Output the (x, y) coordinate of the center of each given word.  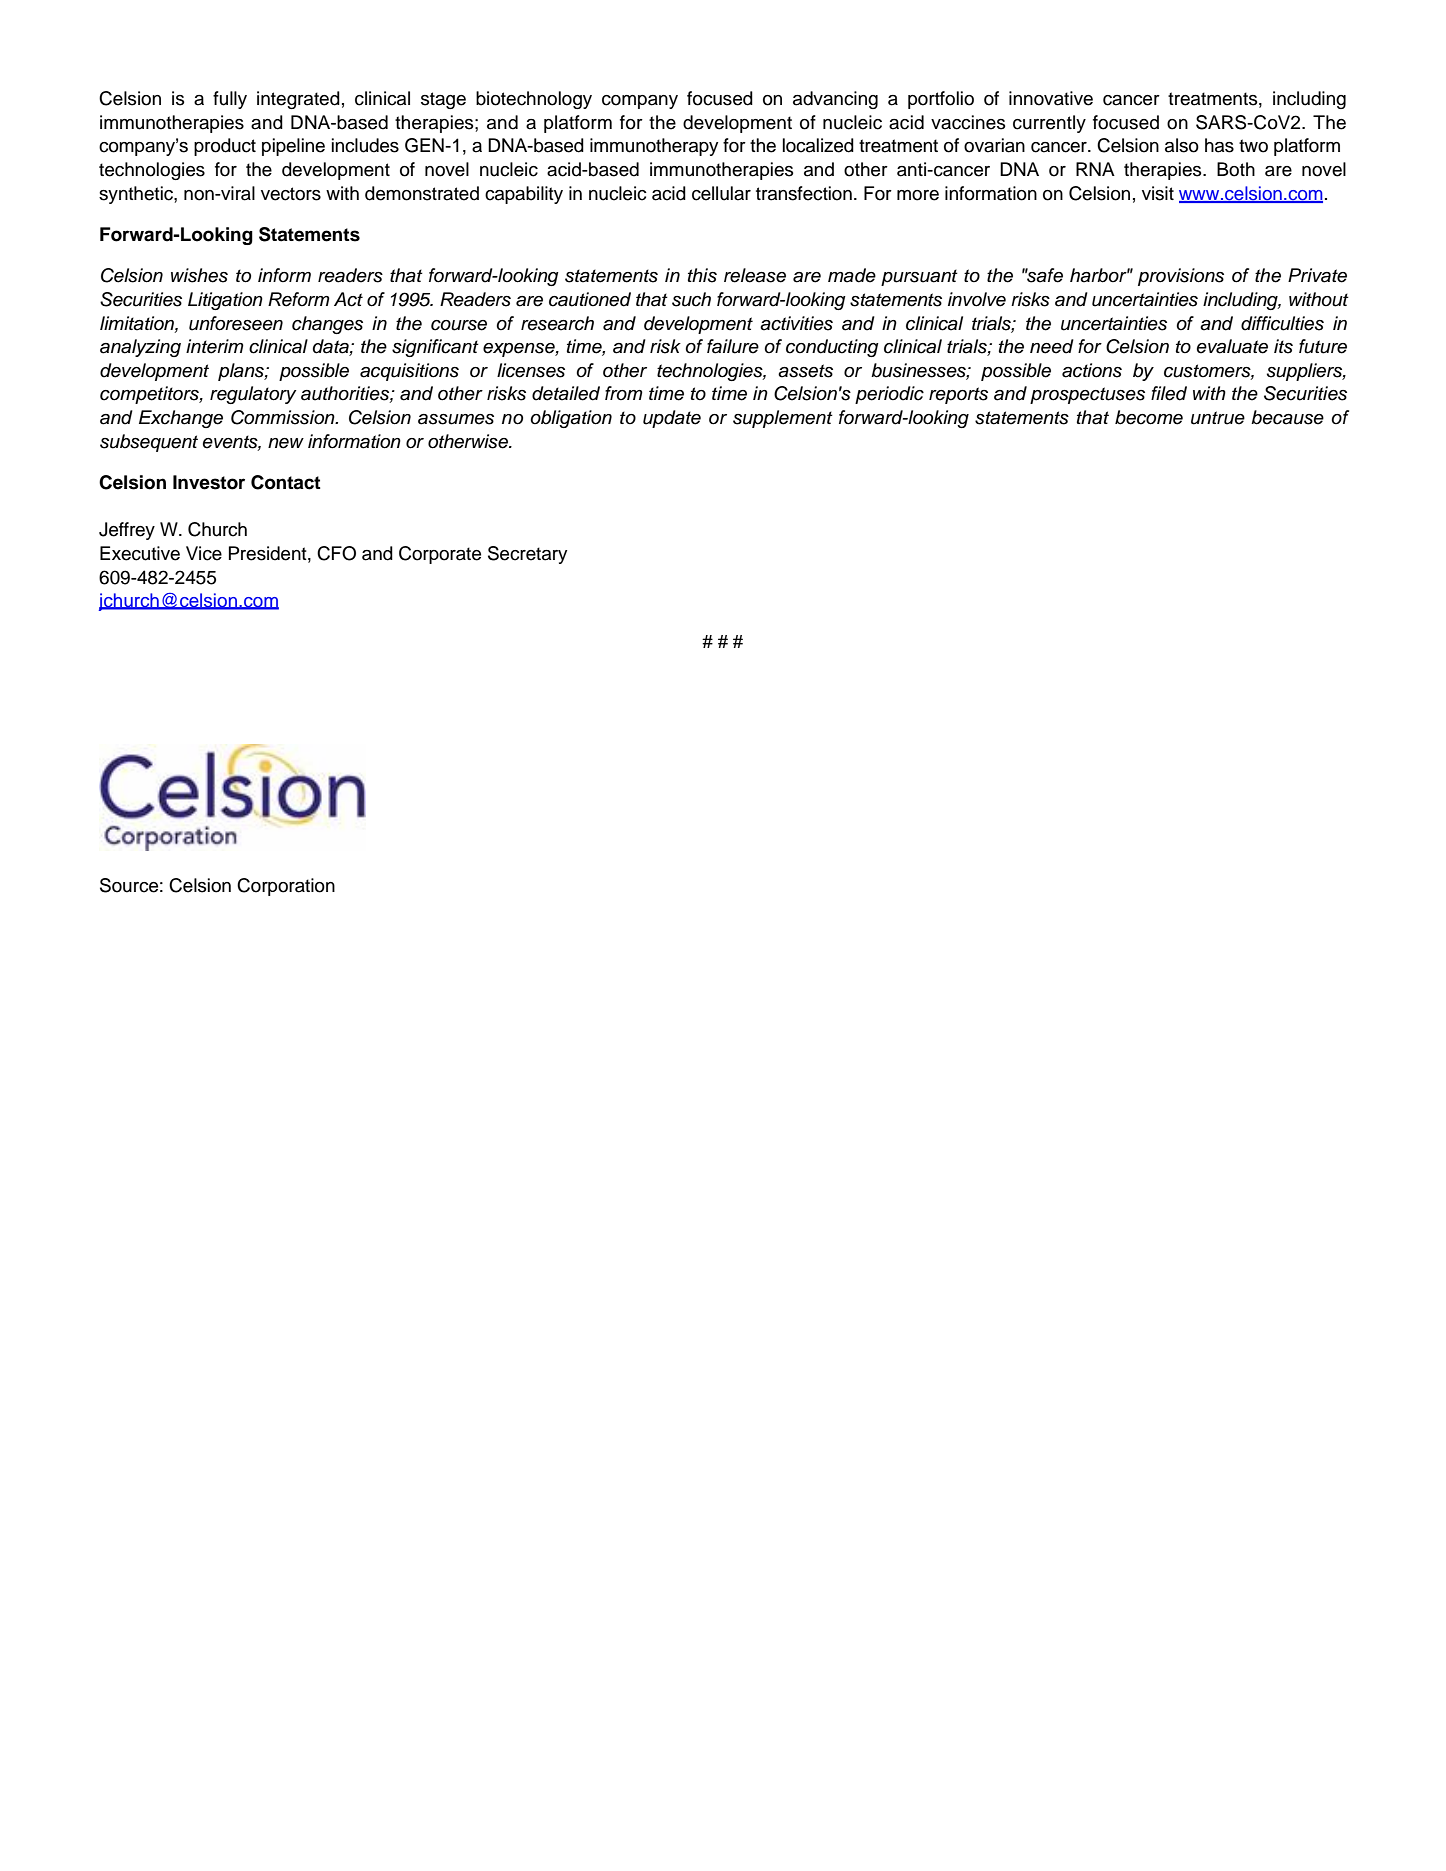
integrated (298, 100)
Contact (286, 482)
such (691, 299)
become (1149, 417)
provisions (1181, 277)
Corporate (440, 555)
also (1182, 145)
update (672, 419)
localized (818, 145)
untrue (1218, 418)
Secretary (527, 555)
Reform (299, 299)
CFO (336, 553)
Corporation (286, 887)
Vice (204, 553)
